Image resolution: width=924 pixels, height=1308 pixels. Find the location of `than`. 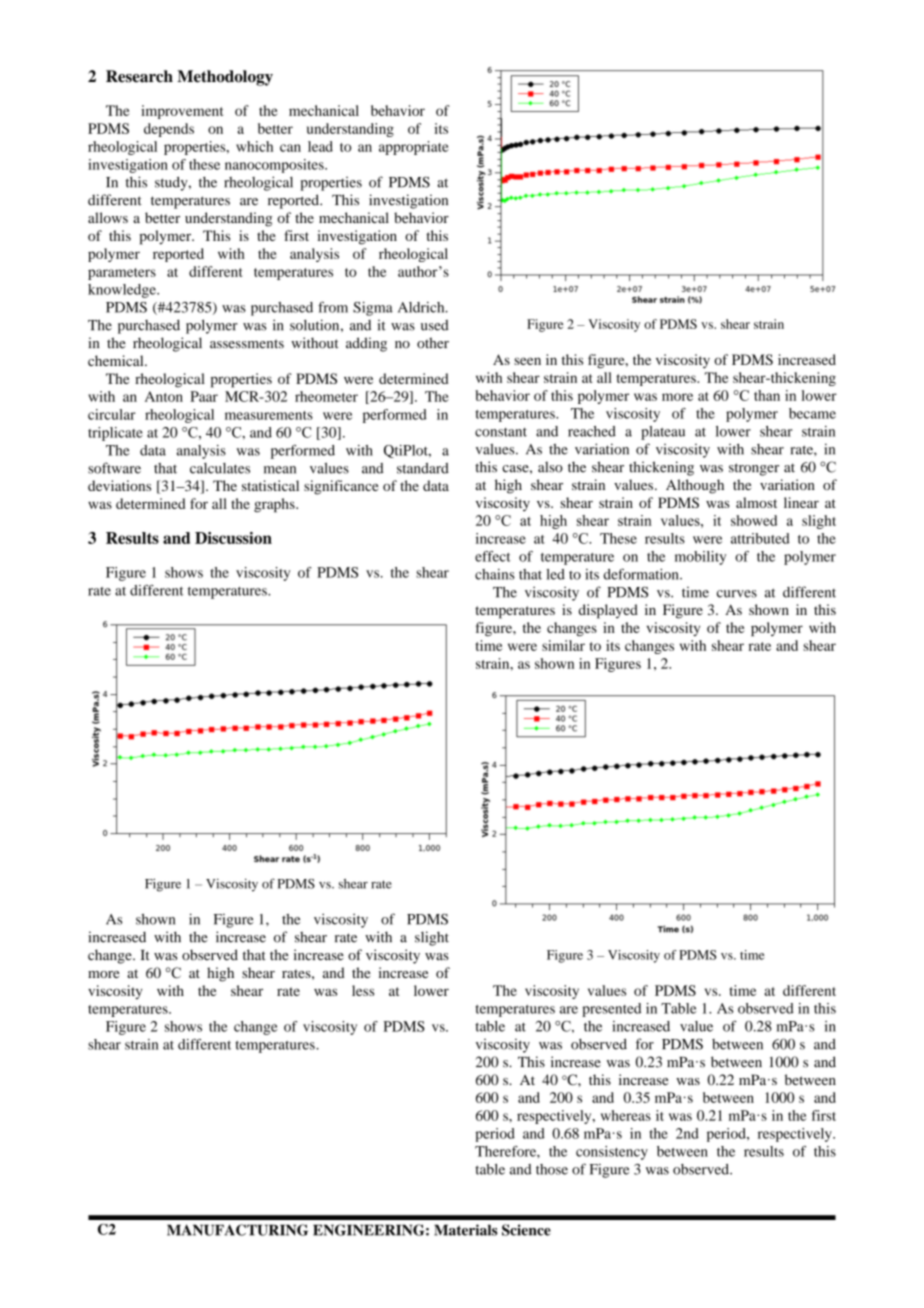

than is located at coordinates (767, 395).
